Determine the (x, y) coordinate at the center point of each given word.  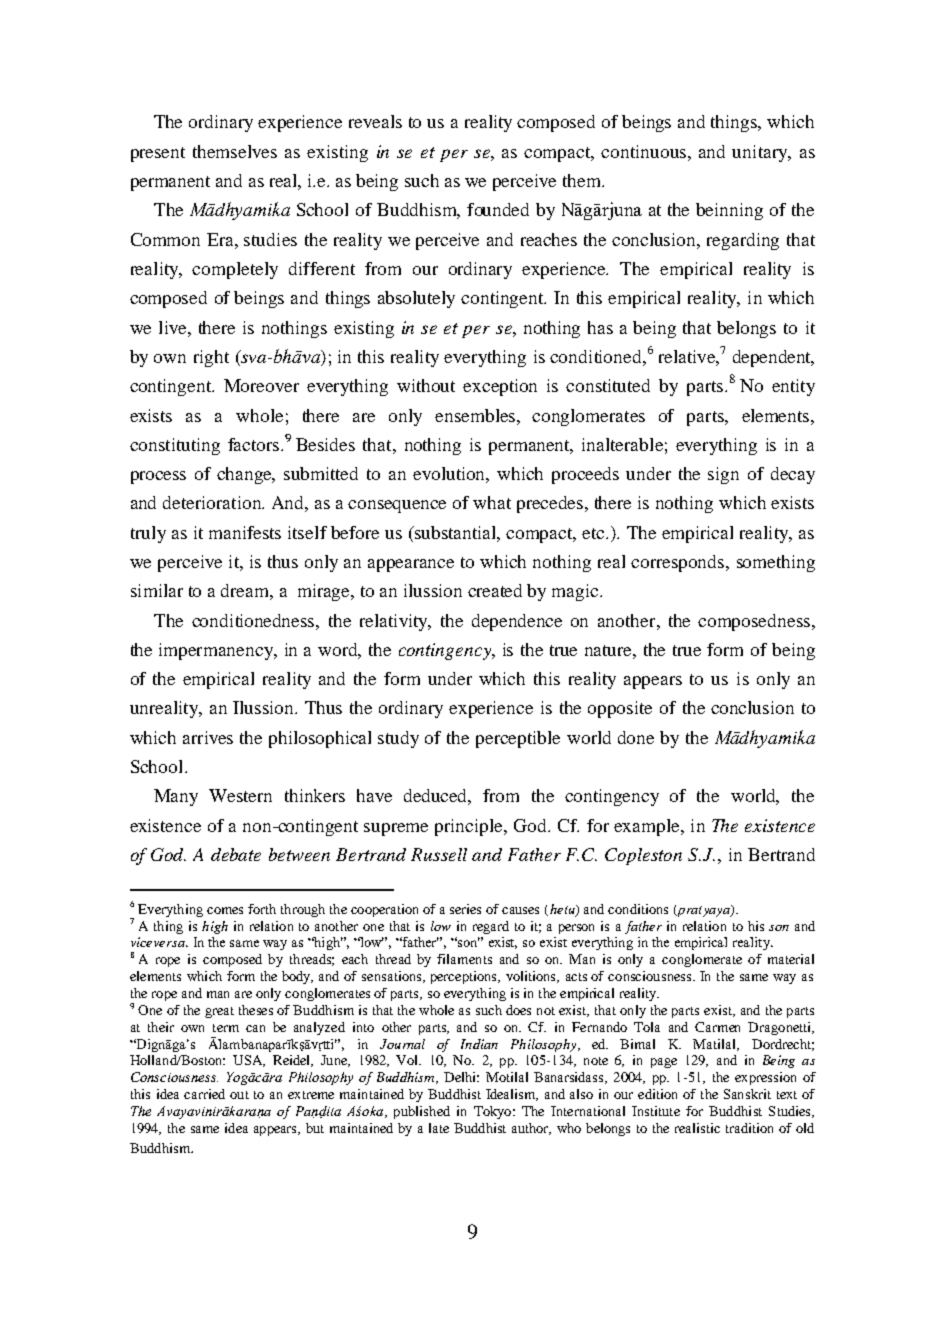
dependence (517, 622)
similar (157, 590)
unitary (761, 153)
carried (204, 1094)
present (158, 154)
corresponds (679, 563)
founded (498, 209)
